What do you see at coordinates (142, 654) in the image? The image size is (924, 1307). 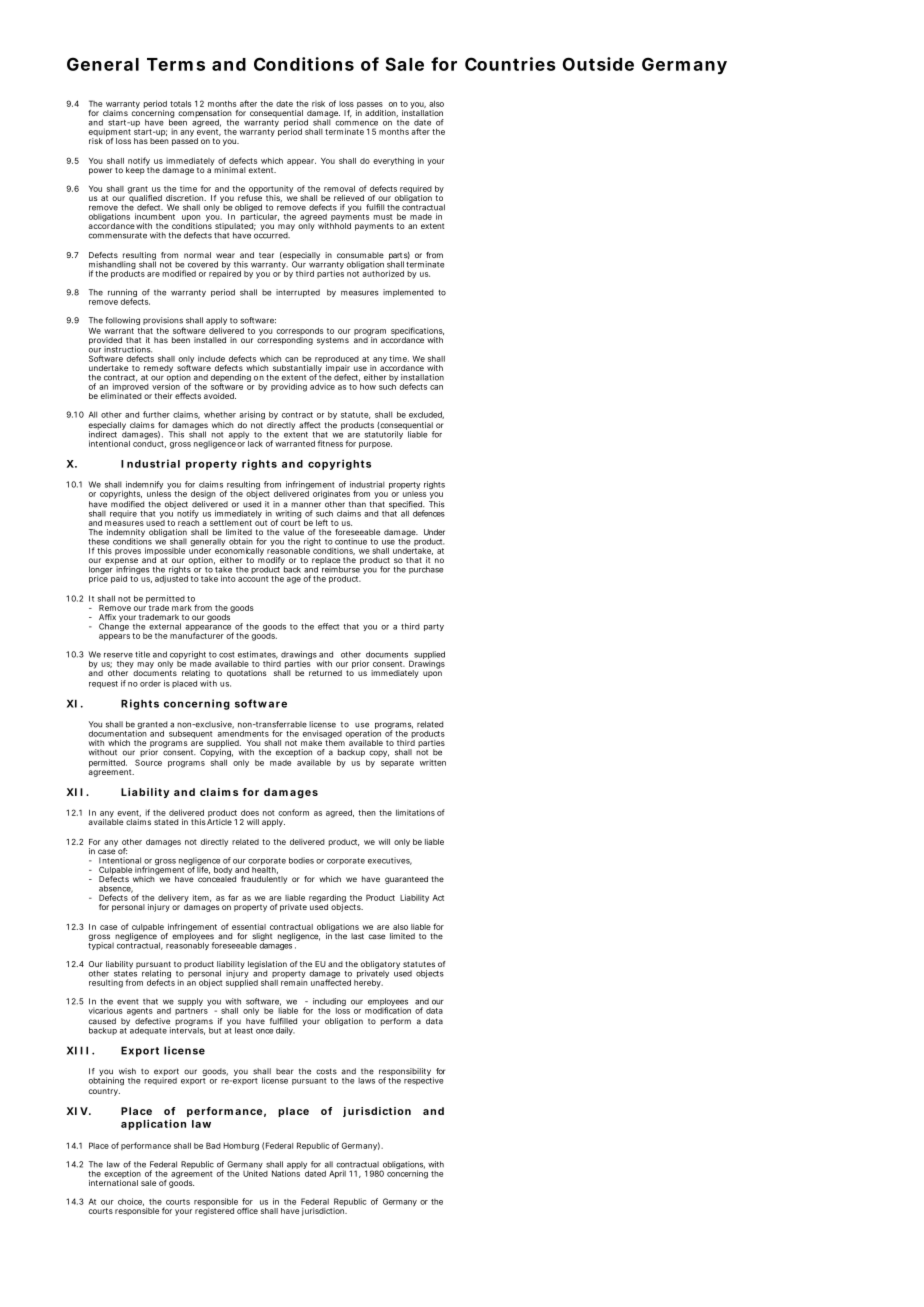 I see `title` at bounding box center [142, 654].
